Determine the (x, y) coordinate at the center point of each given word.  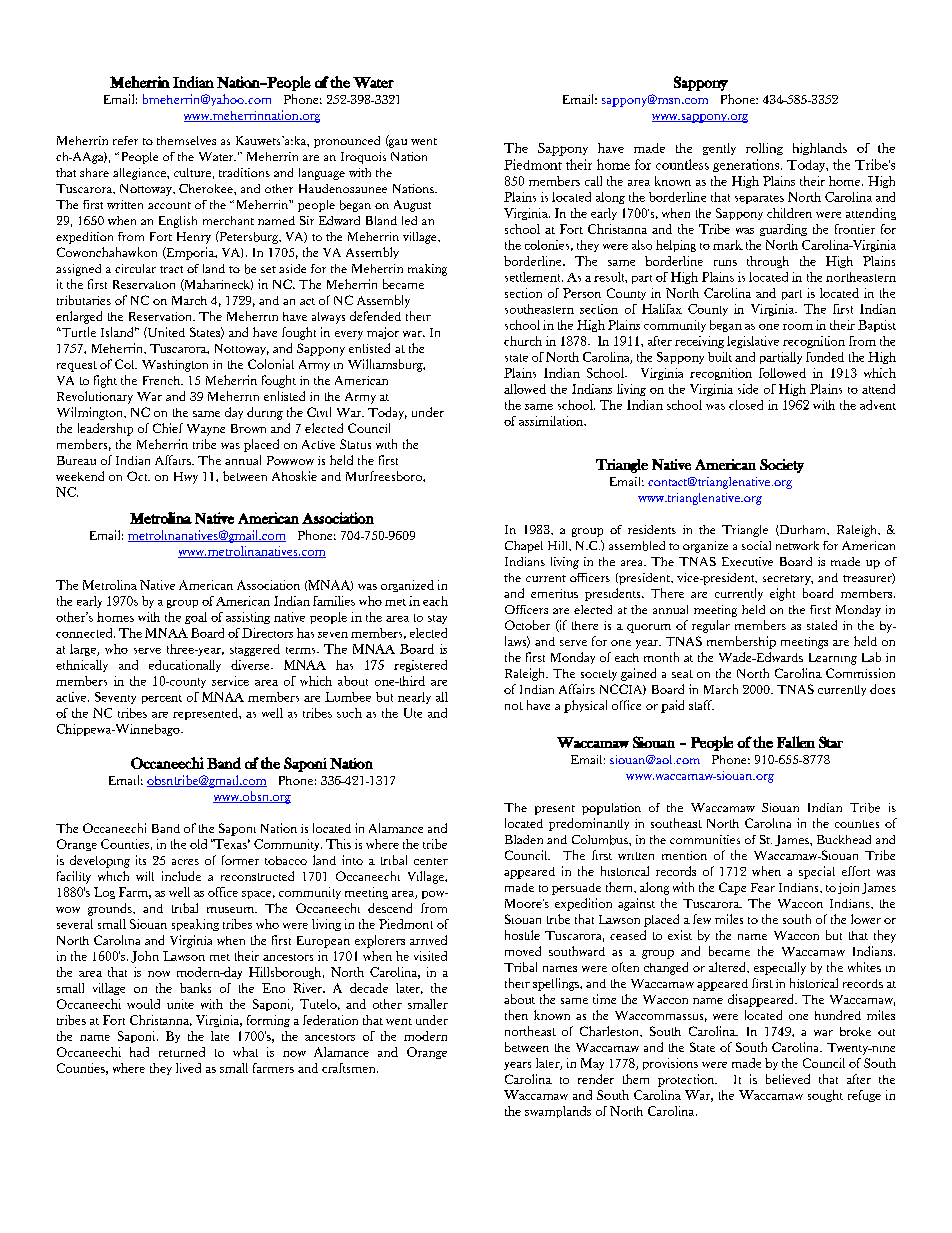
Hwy (186, 478)
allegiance (140, 174)
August (412, 206)
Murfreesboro (385, 476)
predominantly (589, 824)
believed (788, 1079)
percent (162, 699)
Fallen (796, 742)
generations (747, 165)
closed (746, 405)
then (516, 1015)
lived (188, 1068)
